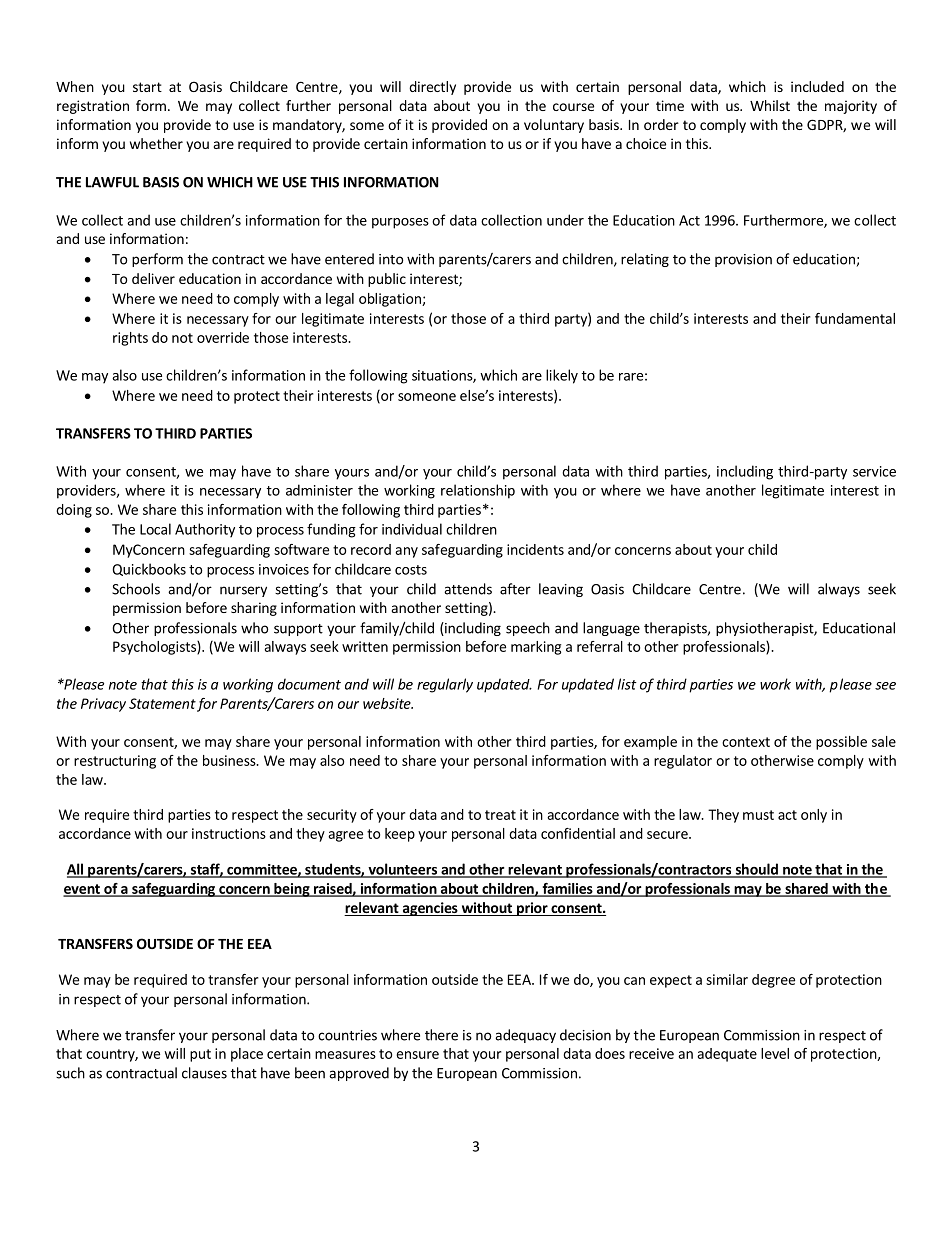  Describe the element at coordinates (156, 143) in the document. I see `whether` at that location.
